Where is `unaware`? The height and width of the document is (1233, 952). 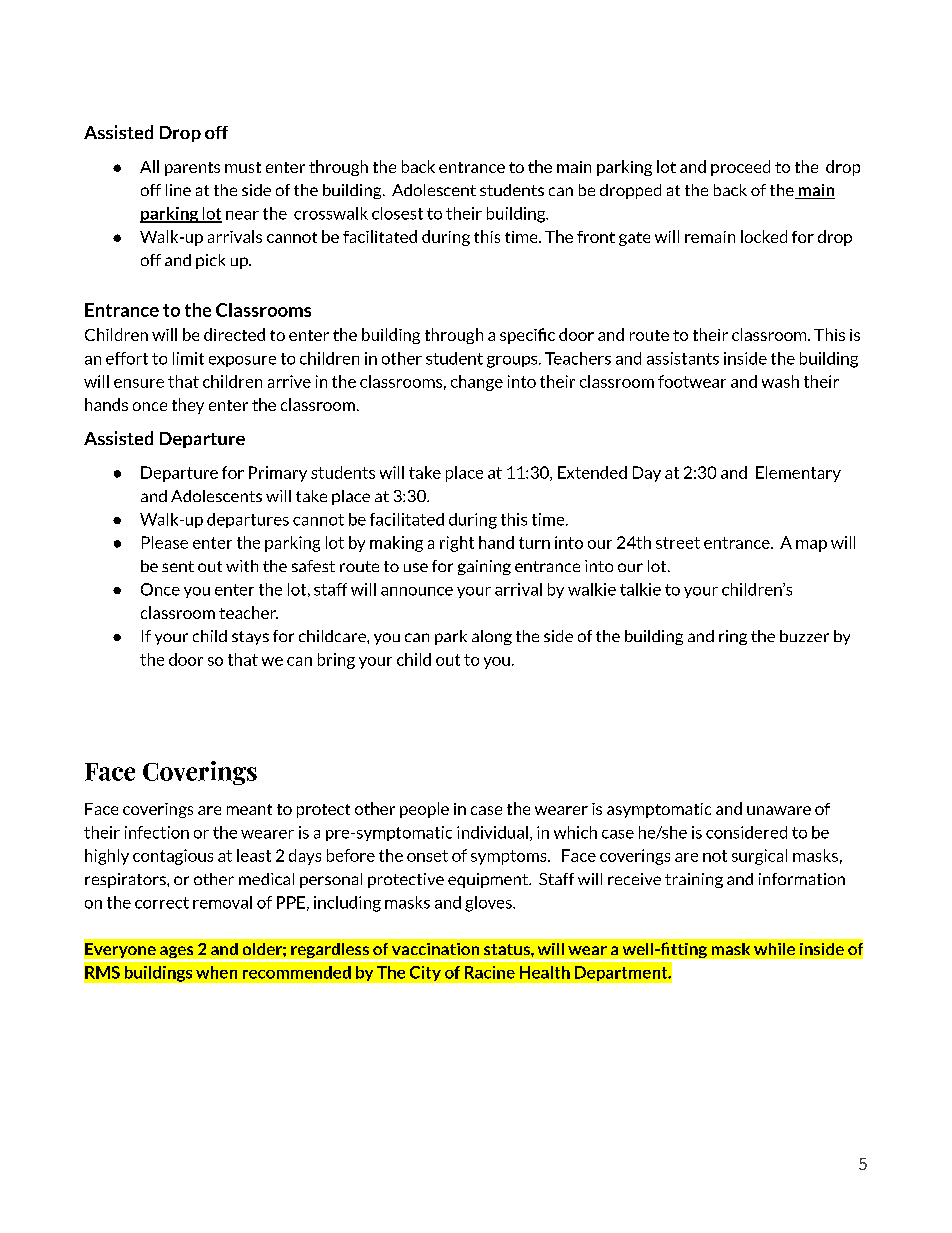 unaware is located at coordinates (779, 810).
